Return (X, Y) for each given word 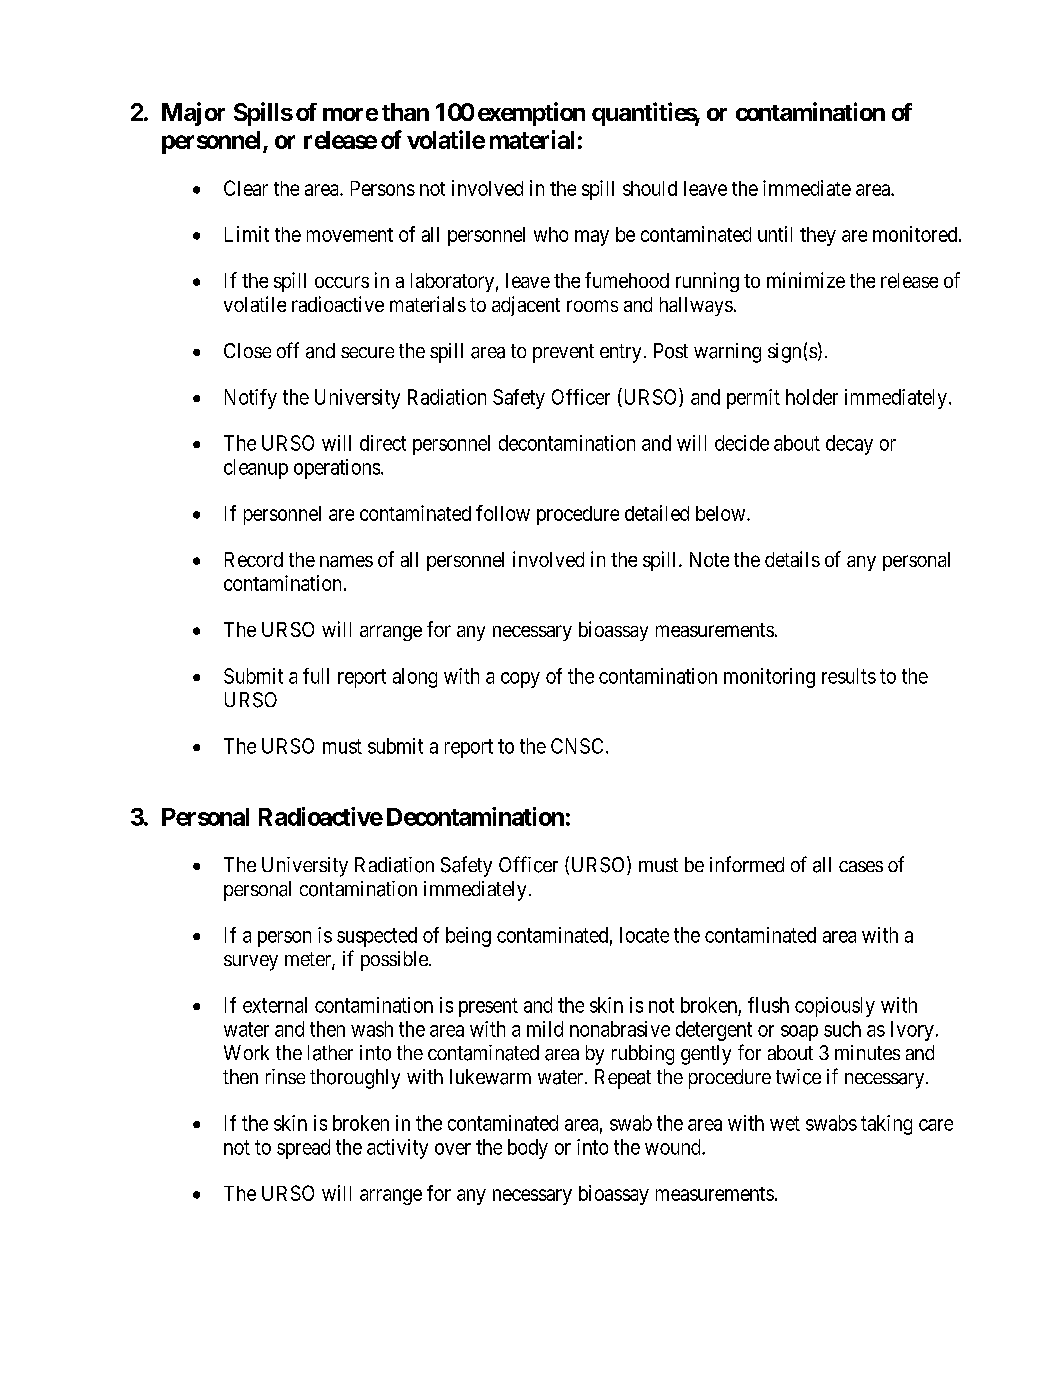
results (849, 676)
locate (644, 935)
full (316, 676)
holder (812, 397)
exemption (531, 114)
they (818, 236)
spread (303, 1149)
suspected (377, 937)
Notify (251, 399)
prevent (563, 353)
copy (520, 680)
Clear (246, 188)
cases (861, 866)
